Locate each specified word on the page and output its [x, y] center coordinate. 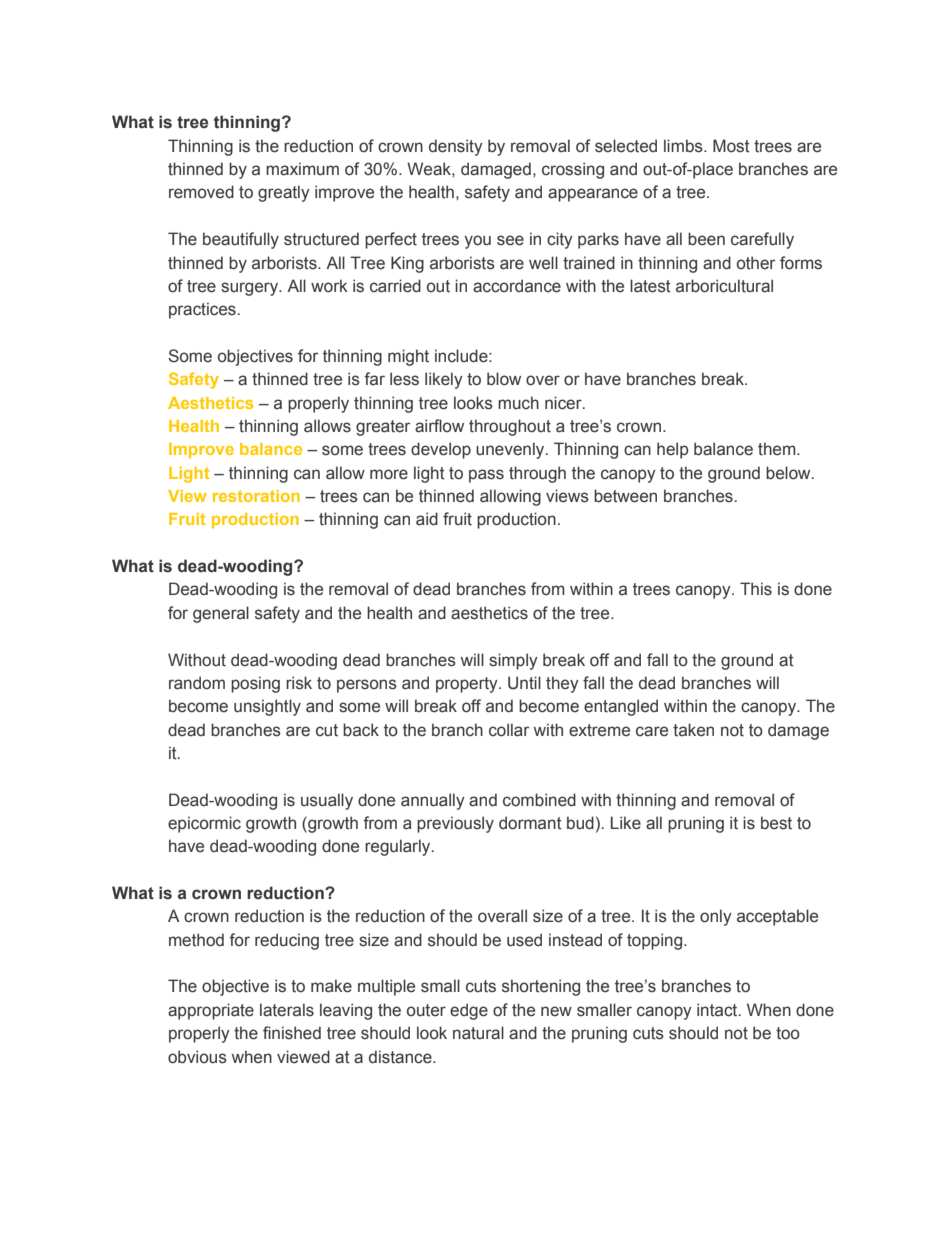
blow [504, 379]
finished [292, 1033]
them [778, 449]
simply [513, 661]
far [374, 379]
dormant [530, 823]
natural [478, 1033]
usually [327, 801]
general [221, 614]
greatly [284, 193]
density [456, 147]
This [756, 589]
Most [731, 146]
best [776, 823]
